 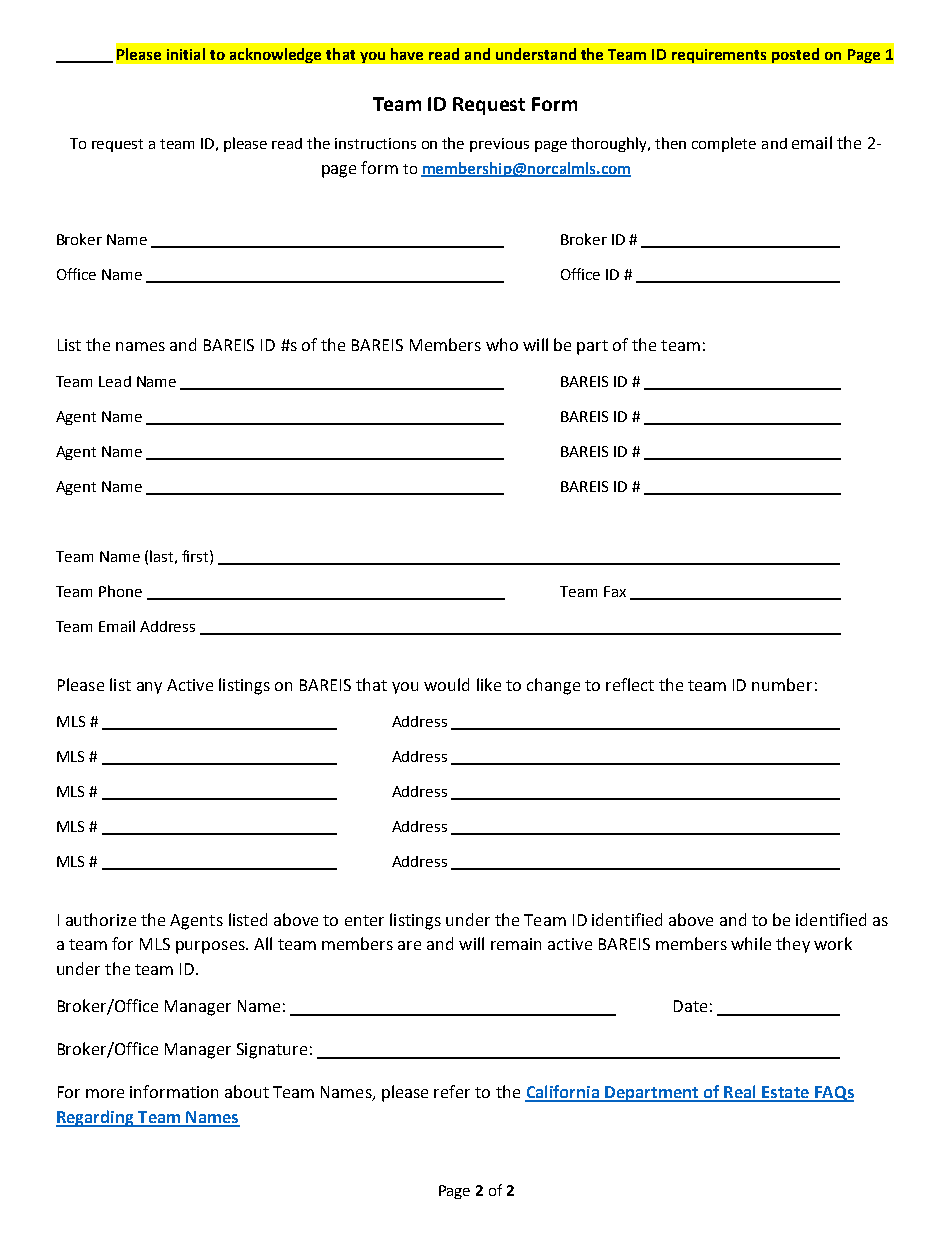 I want to click on first, so click(x=196, y=556).
